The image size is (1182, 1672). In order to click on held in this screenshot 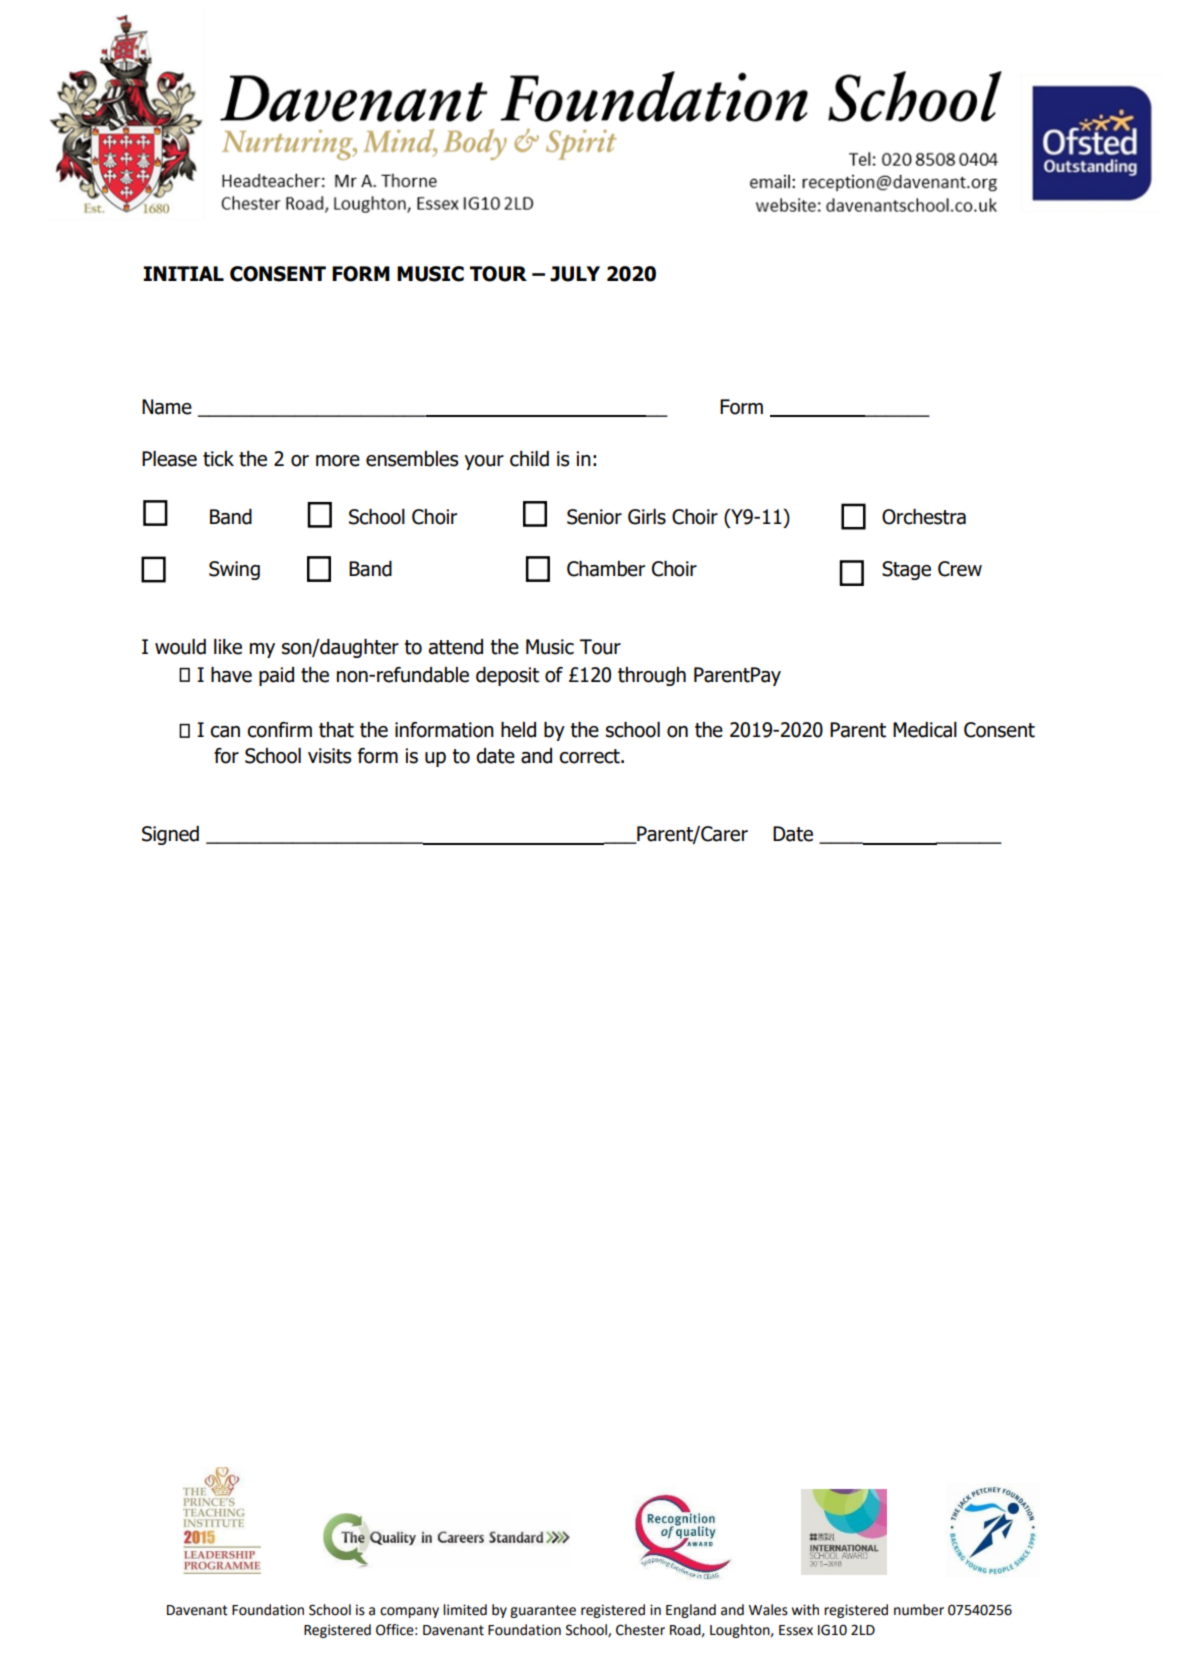, I will do `click(518, 730)`.
